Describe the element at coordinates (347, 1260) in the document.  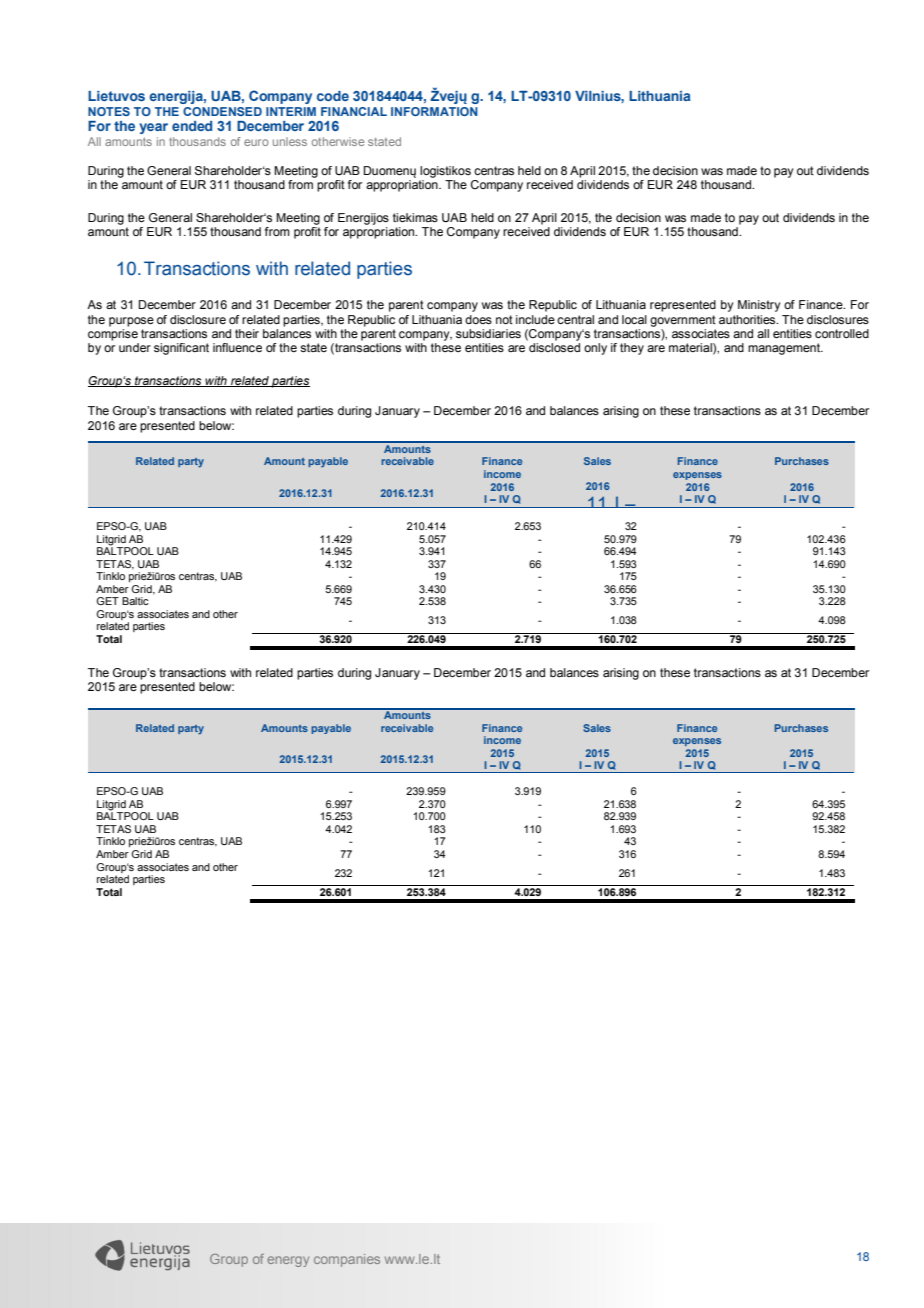
I see `companies` at that location.
